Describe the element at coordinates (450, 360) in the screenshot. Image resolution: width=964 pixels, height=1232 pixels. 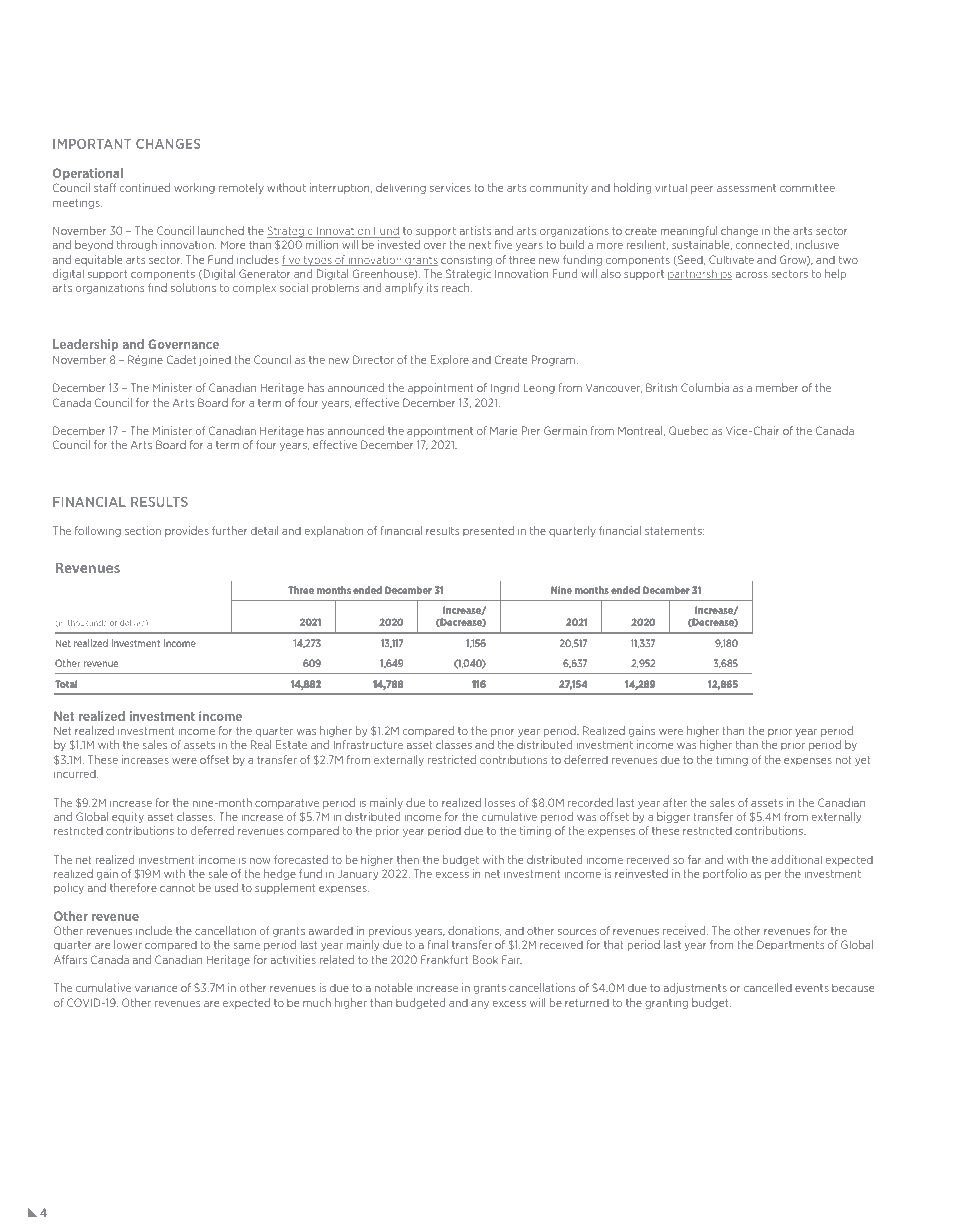
I see `Explore` at that location.
